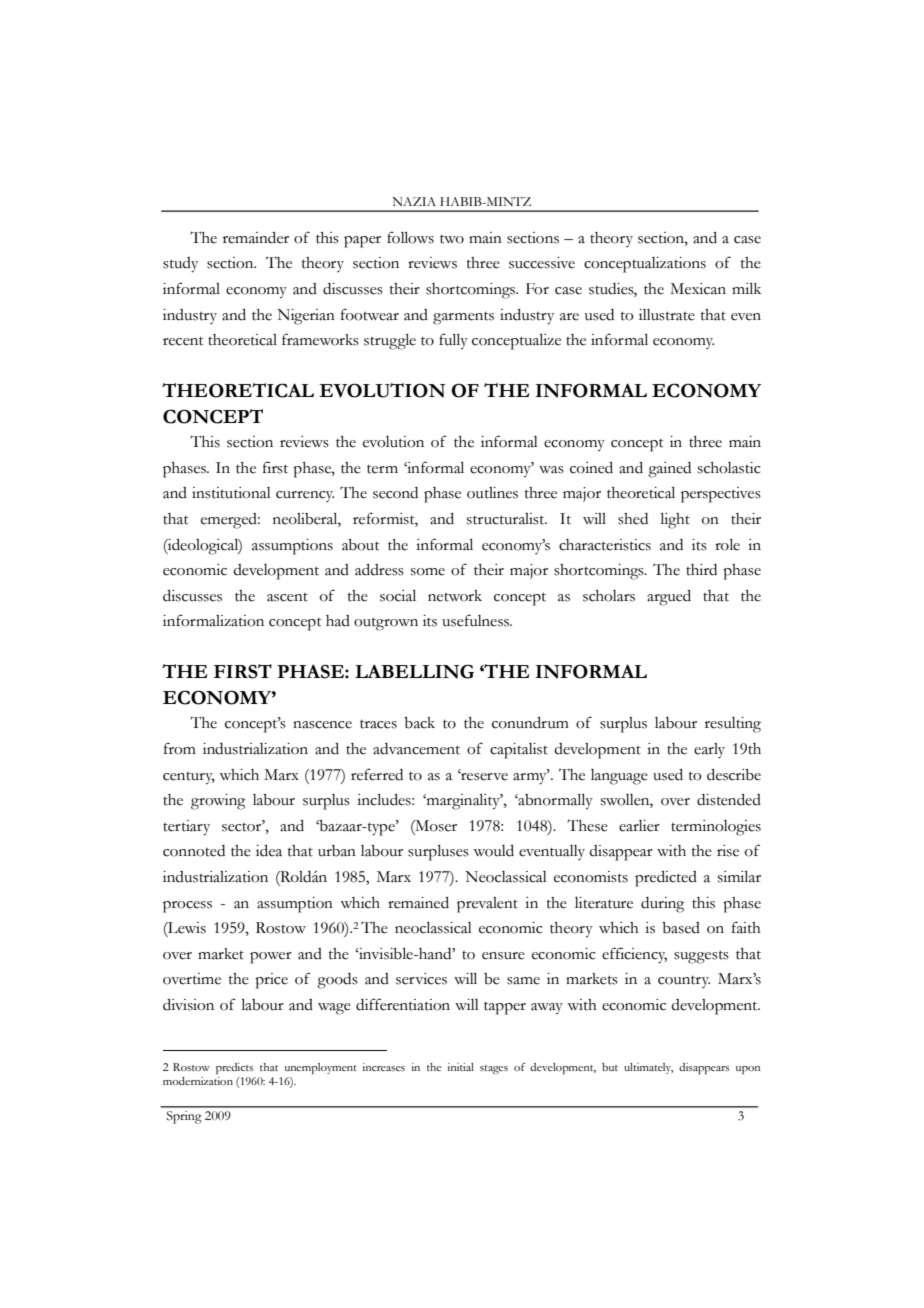 Image resolution: width=924 pixels, height=1308 pixels. Describe the element at coordinates (648, 1068) in the document. I see `ultimately` at that location.
